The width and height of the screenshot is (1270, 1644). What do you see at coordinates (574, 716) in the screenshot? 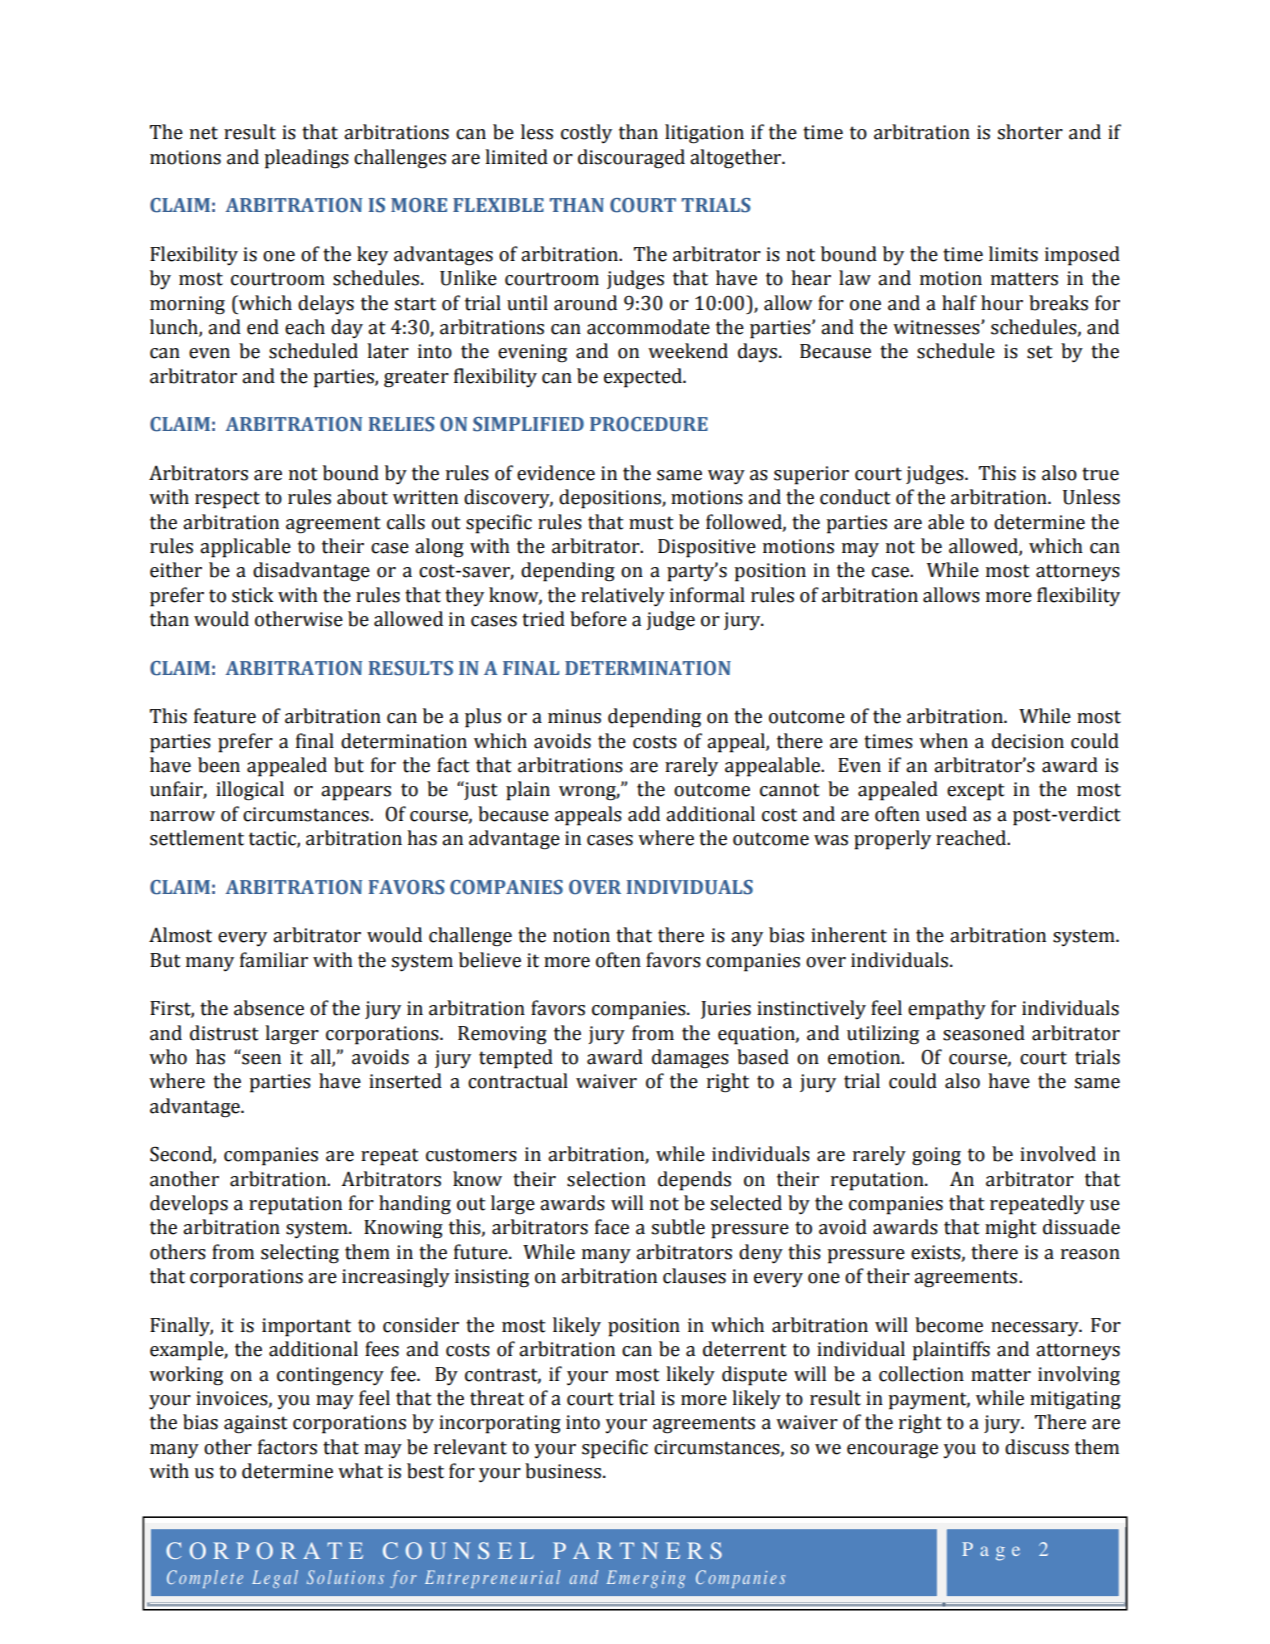
I see `minus` at bounding box center [574, 716].
